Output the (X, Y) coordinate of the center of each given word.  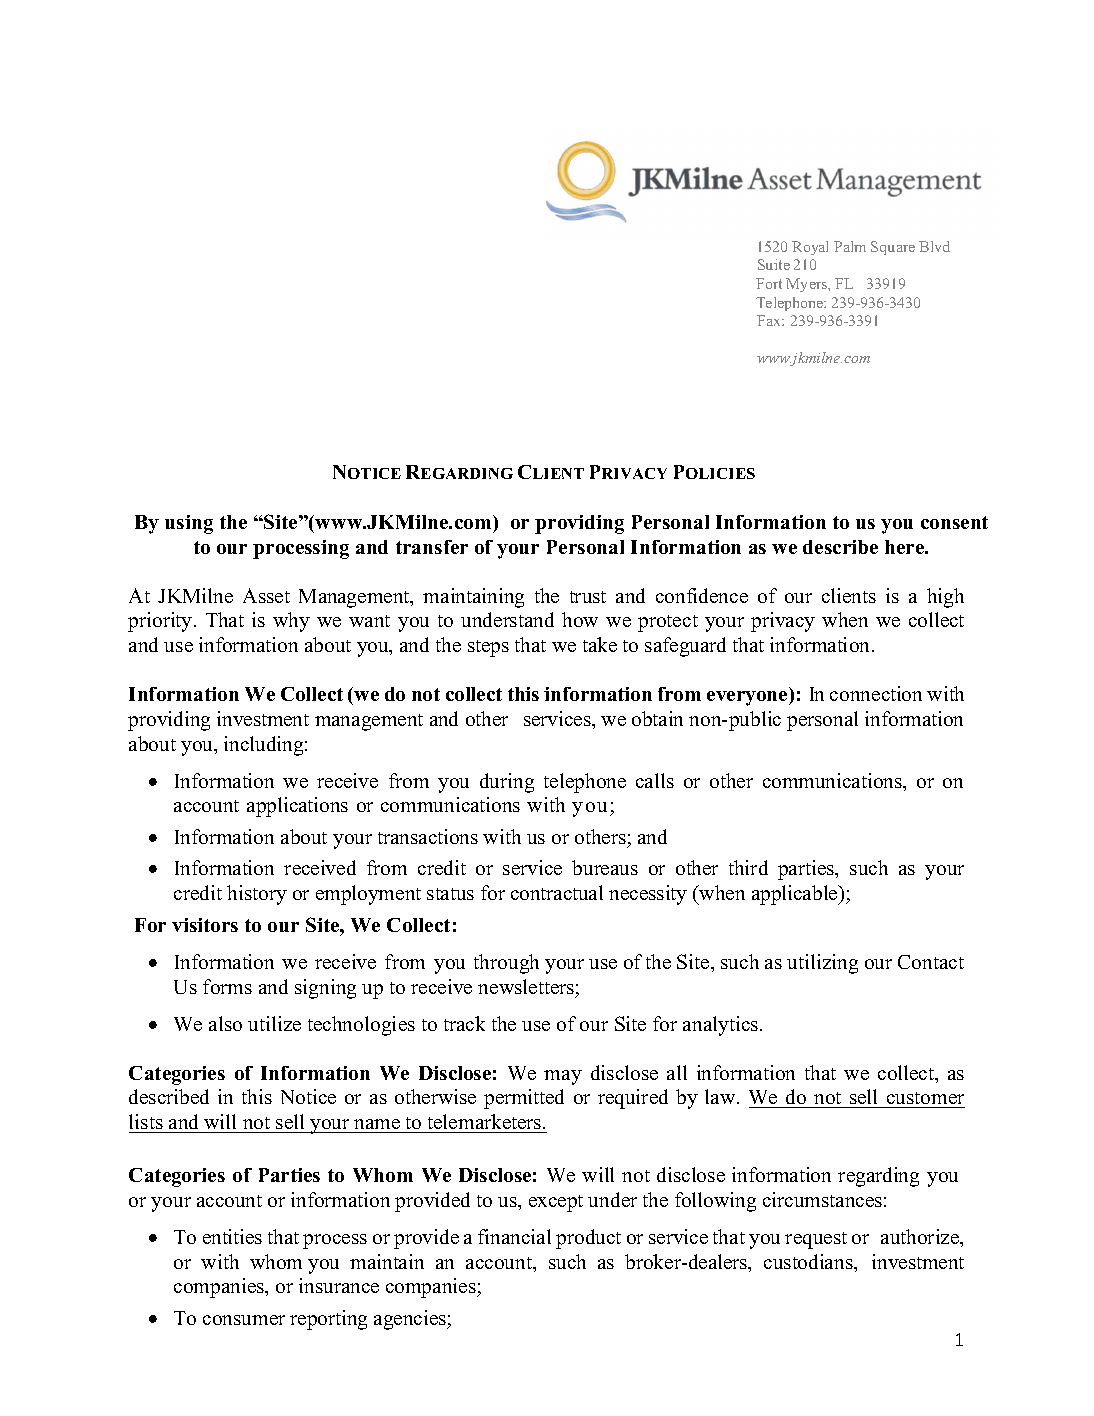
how (580, 619)
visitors (205, 925)
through (506, 964)
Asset (266, 595)
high (945, 598)
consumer (244, 1320)
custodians (809, 1261)
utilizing (822, 964)
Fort (769, 283)
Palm (850, 246)
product (588, 1239)
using (189, 524)
